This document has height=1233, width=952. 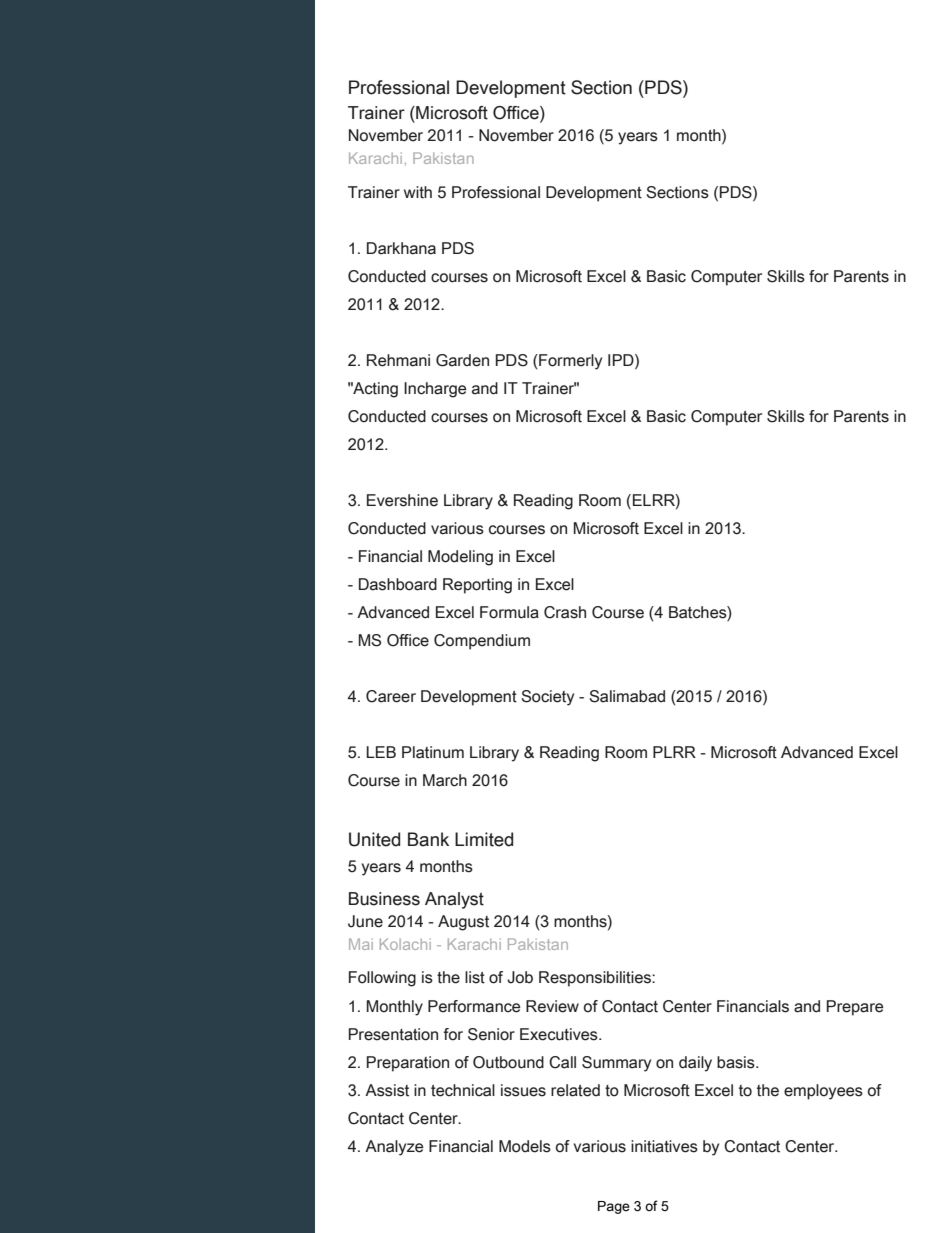 What do you see at coordinates (509, 612) in the document?
I see `Formula` at bounding box center [509, 612].
